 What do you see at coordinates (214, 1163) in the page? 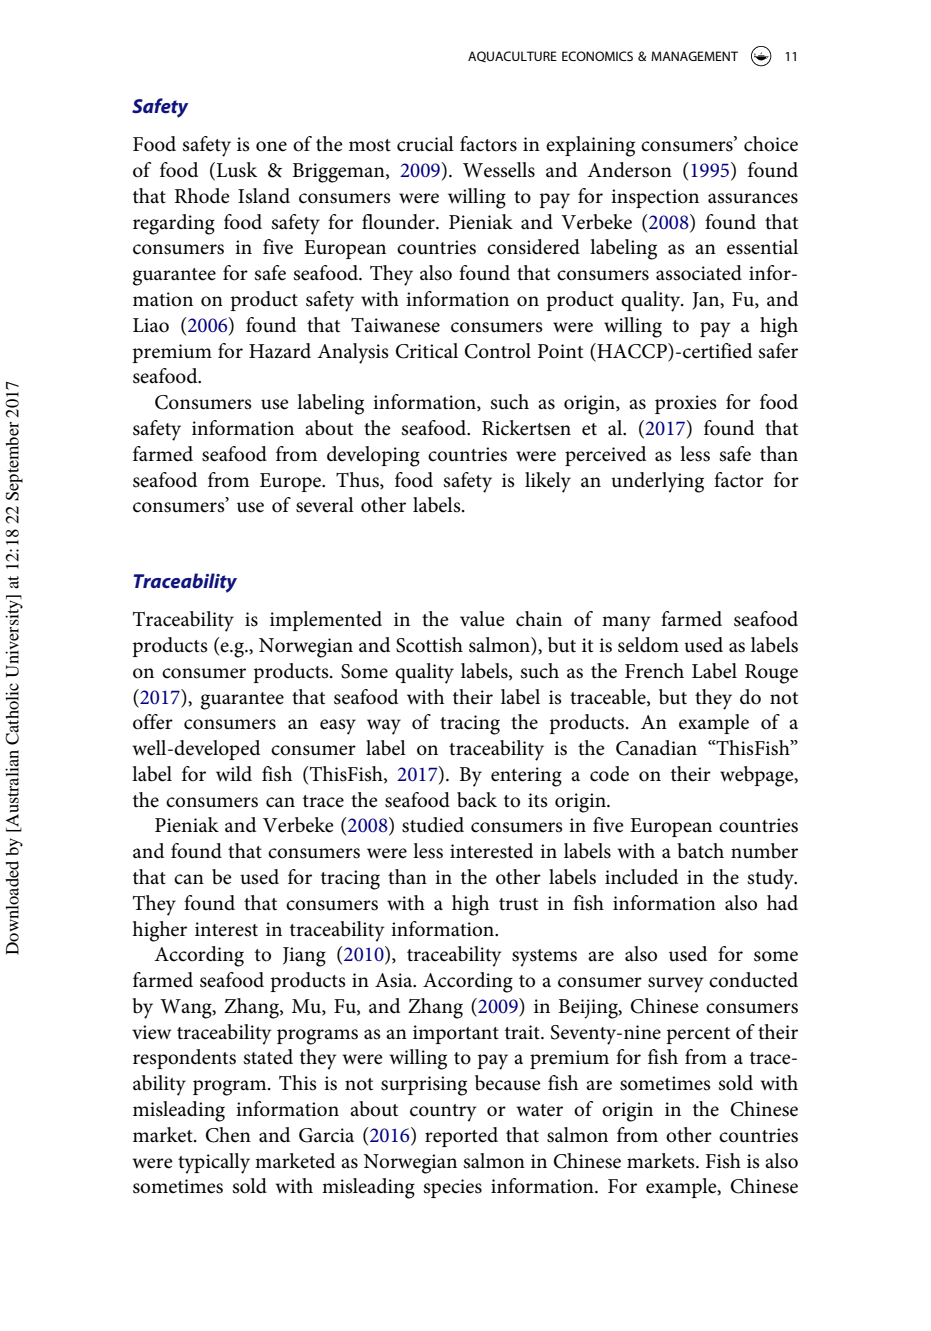
I see `typically` at bounding box center [214, 1163].
